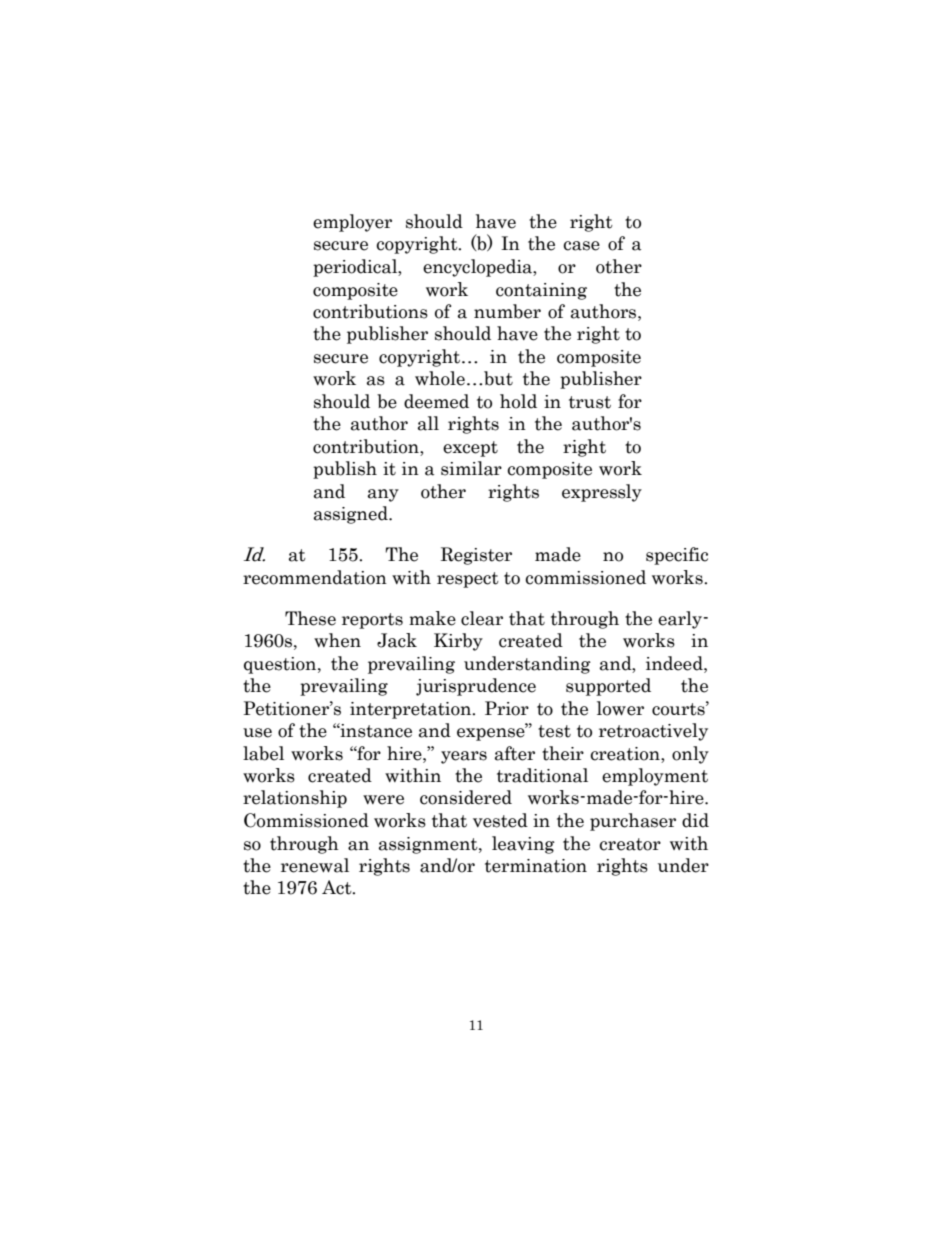 This page has height=1233, width=952. What do you see at coordinates (581, 246) in the page?
I see `case` at bounding box center [581, 246].
